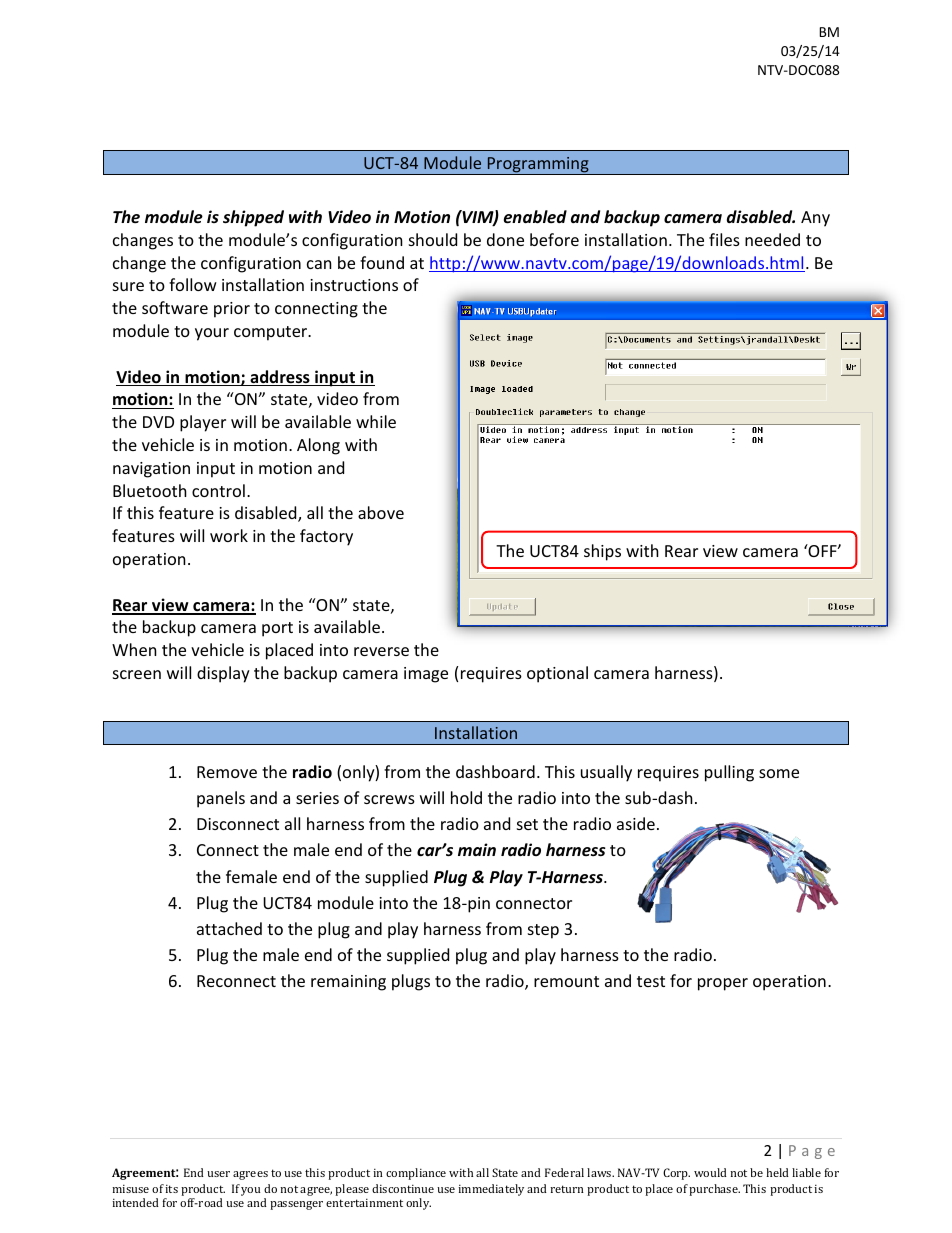 The image size is (952, 1233). Describe the element at coordinates (729, 773) in the screenshot. I see `pulling` at that location.
